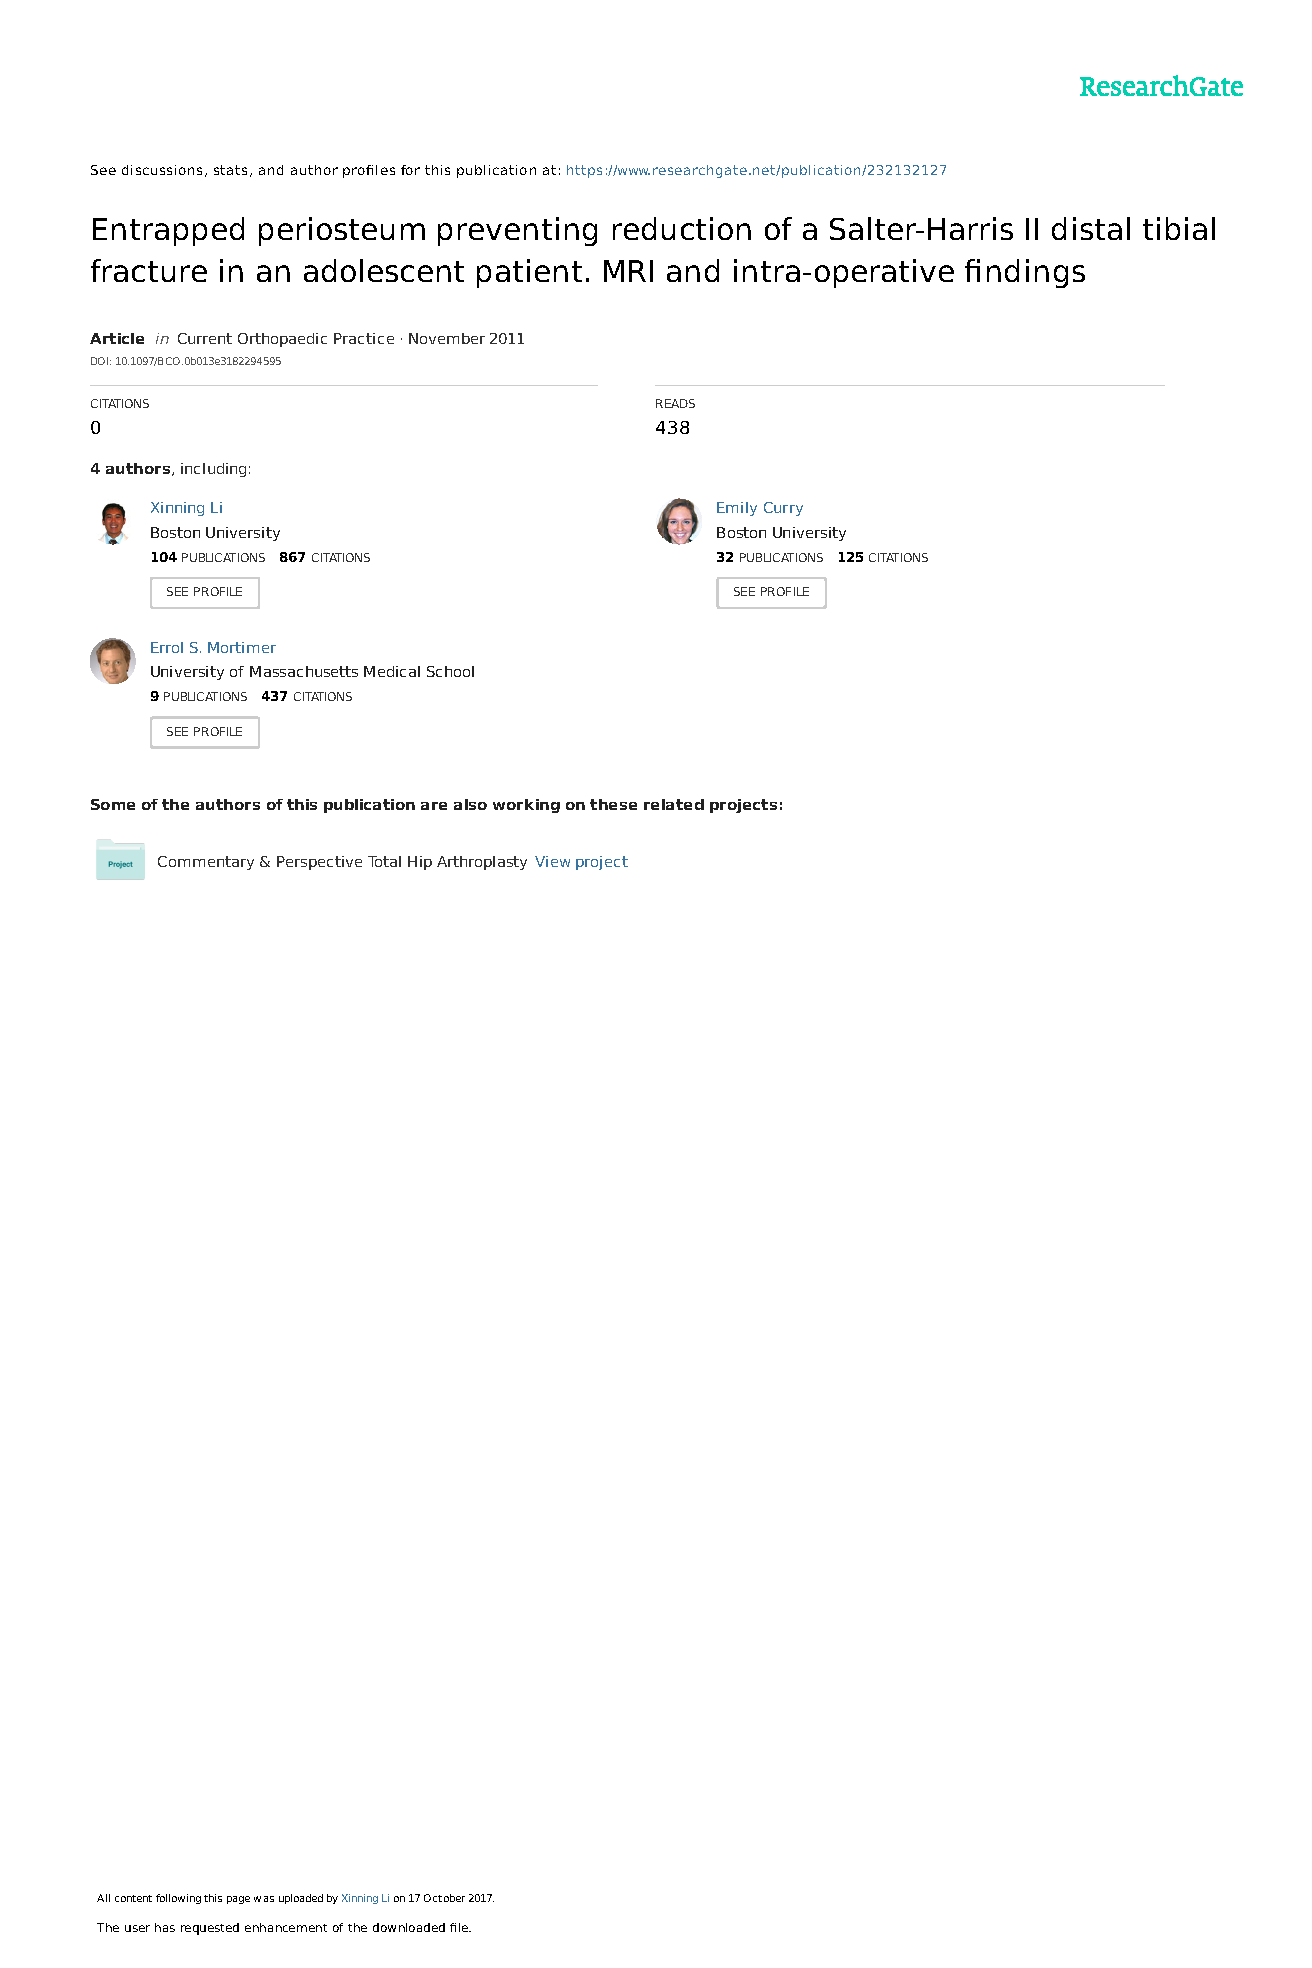  Describe the element at coordinates (613, 804) in the screenshot. I see `these` at that location.
